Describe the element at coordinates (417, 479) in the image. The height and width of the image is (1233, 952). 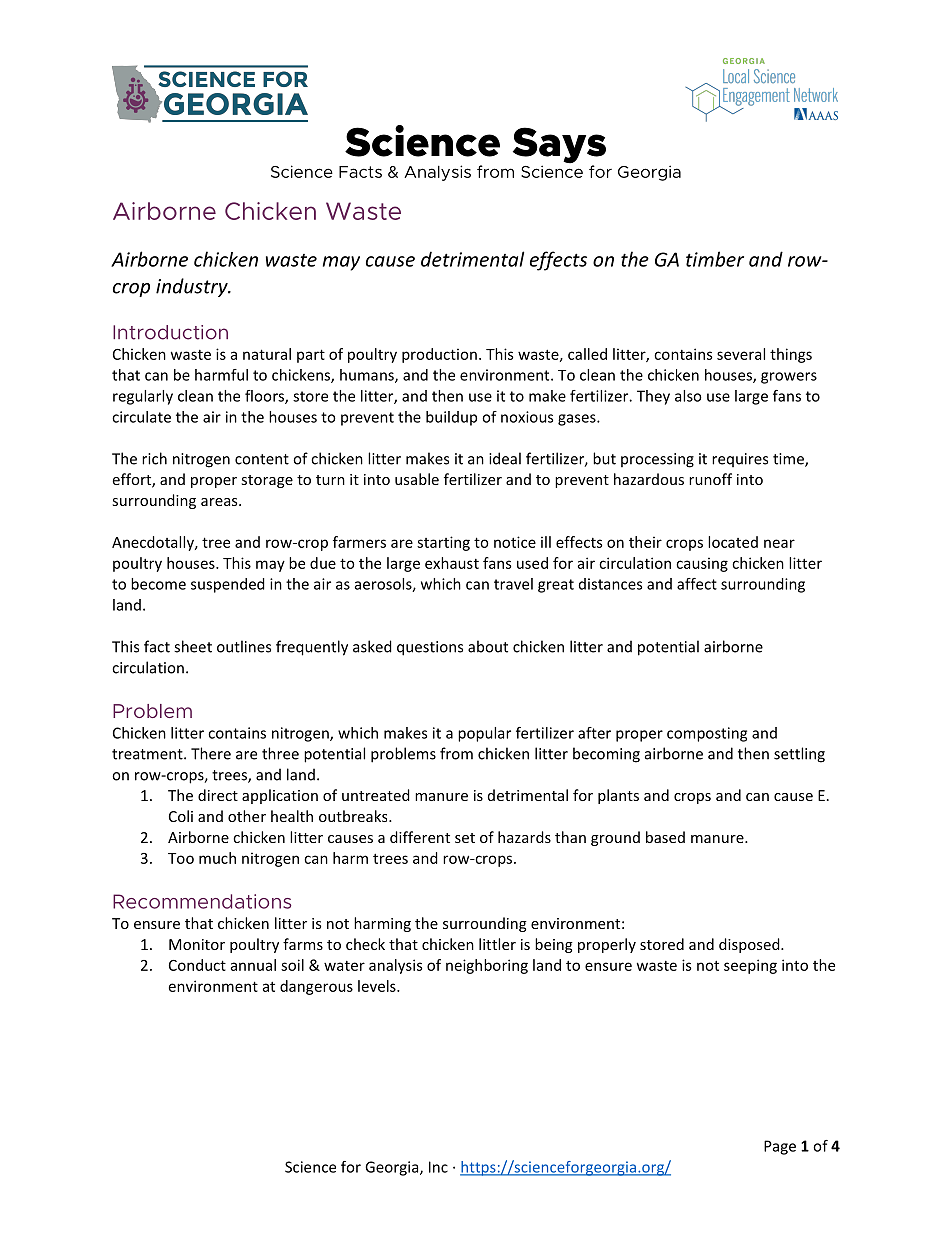
I see `usable` at that location.
